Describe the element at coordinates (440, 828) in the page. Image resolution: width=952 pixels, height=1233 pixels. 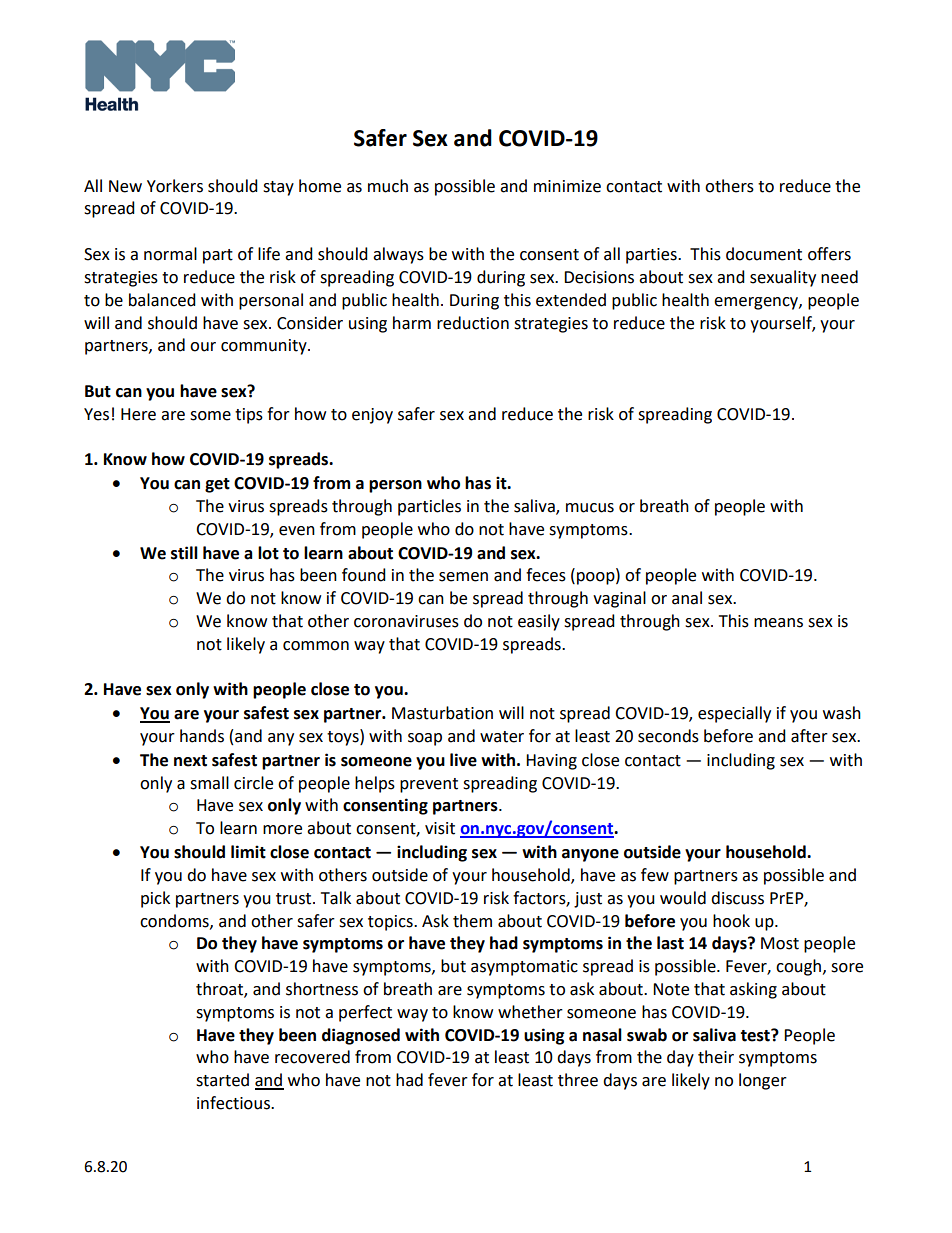
I see `visit` at that location.
